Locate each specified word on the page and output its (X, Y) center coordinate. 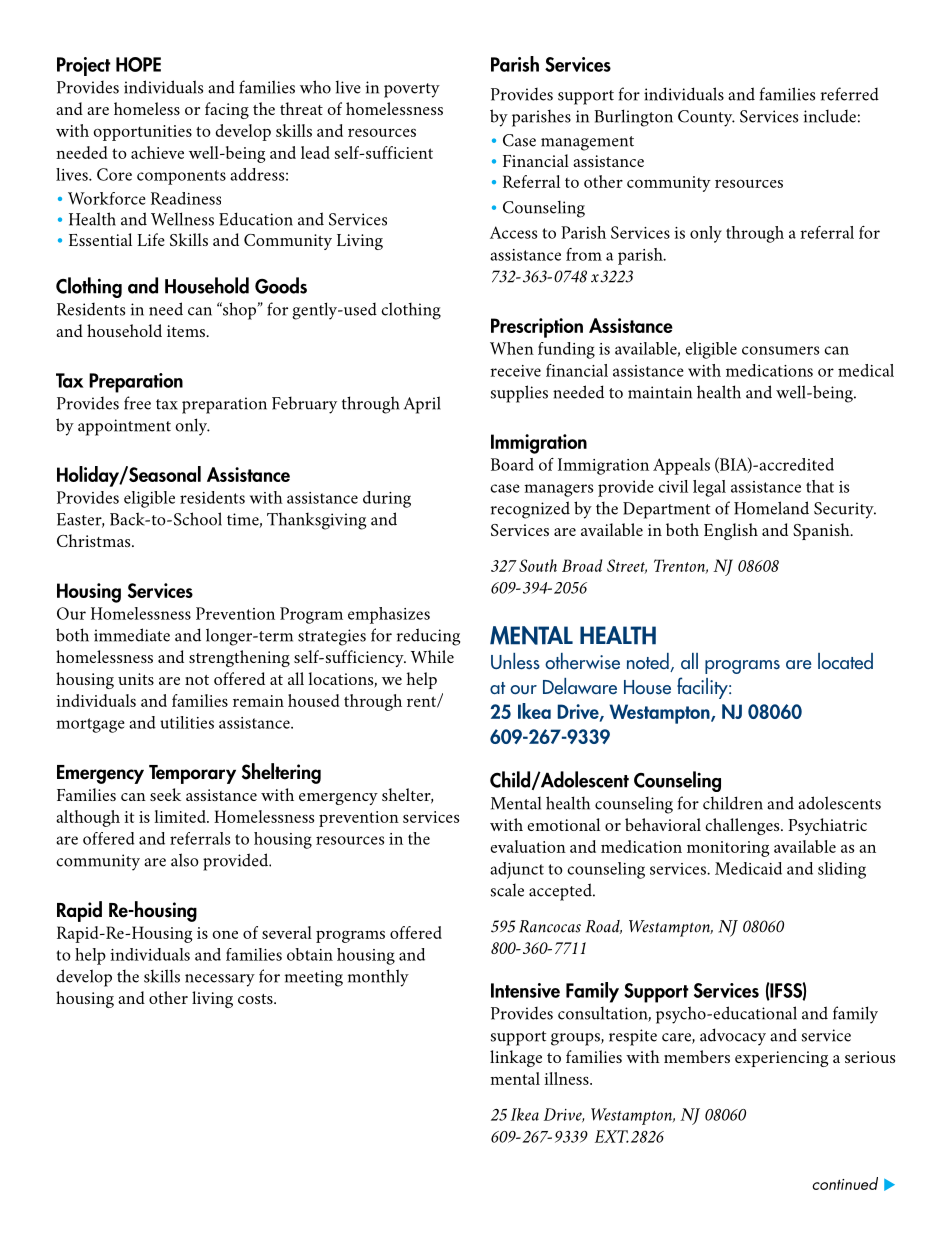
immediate (132, 635)
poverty (412, 90)
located (845, 661)
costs (256, 999)
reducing (428, 637)
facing (227, 110)
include (830, 116)
